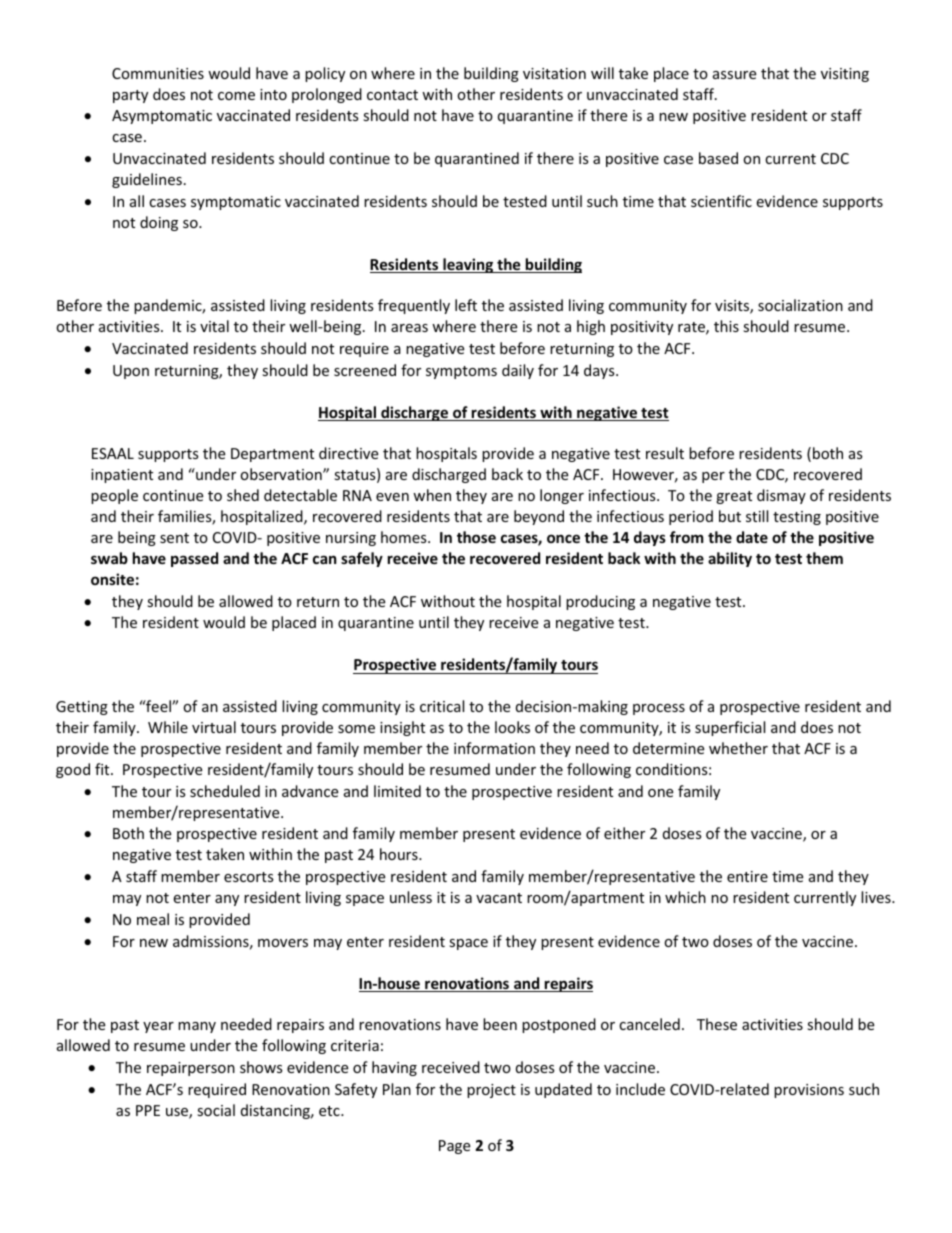  What do you see at coordinates (130, 96) in the screenshot?
I see `party` at bounding box center [130, 96].
